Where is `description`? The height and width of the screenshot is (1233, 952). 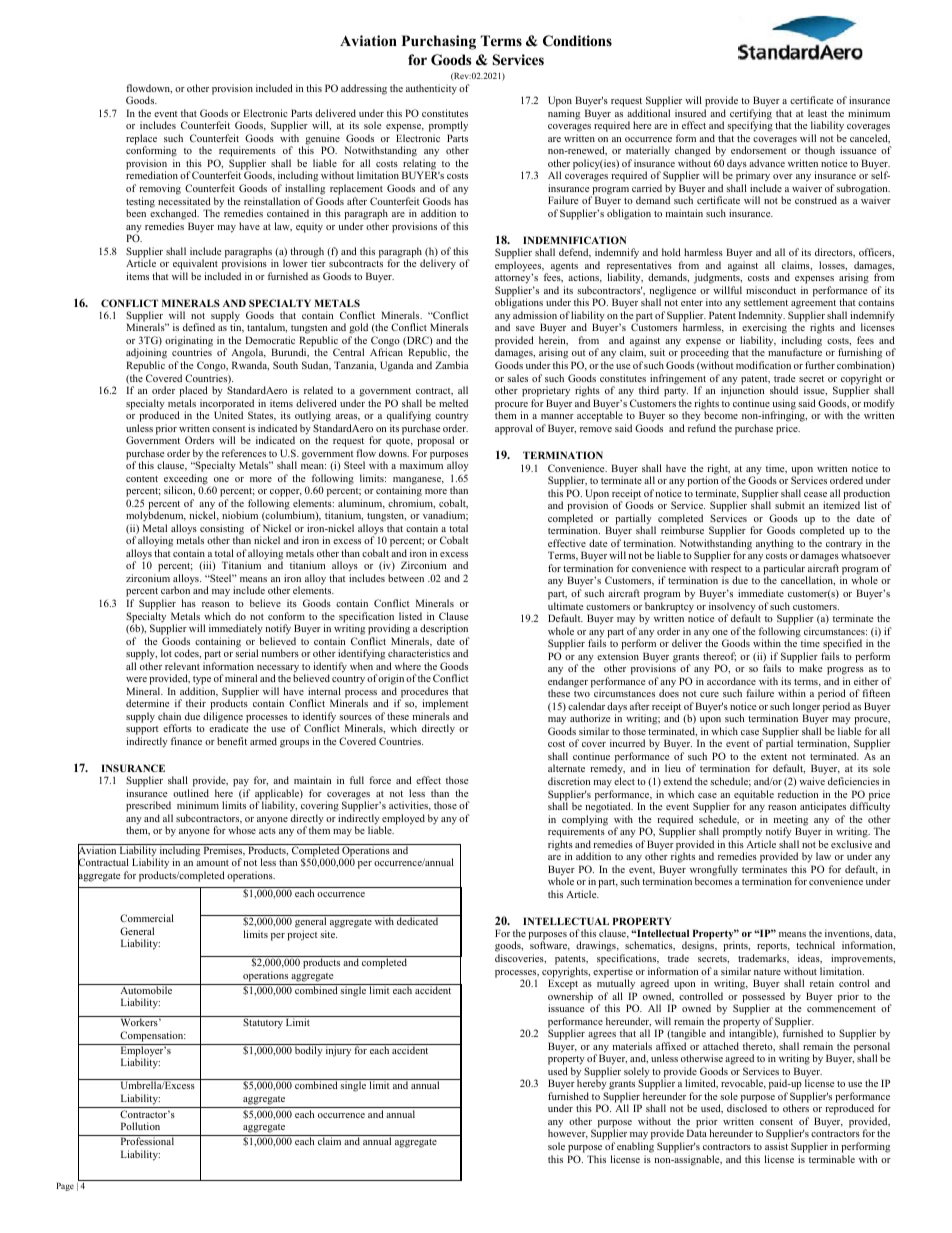 description is located at coordinates (444, 629).
